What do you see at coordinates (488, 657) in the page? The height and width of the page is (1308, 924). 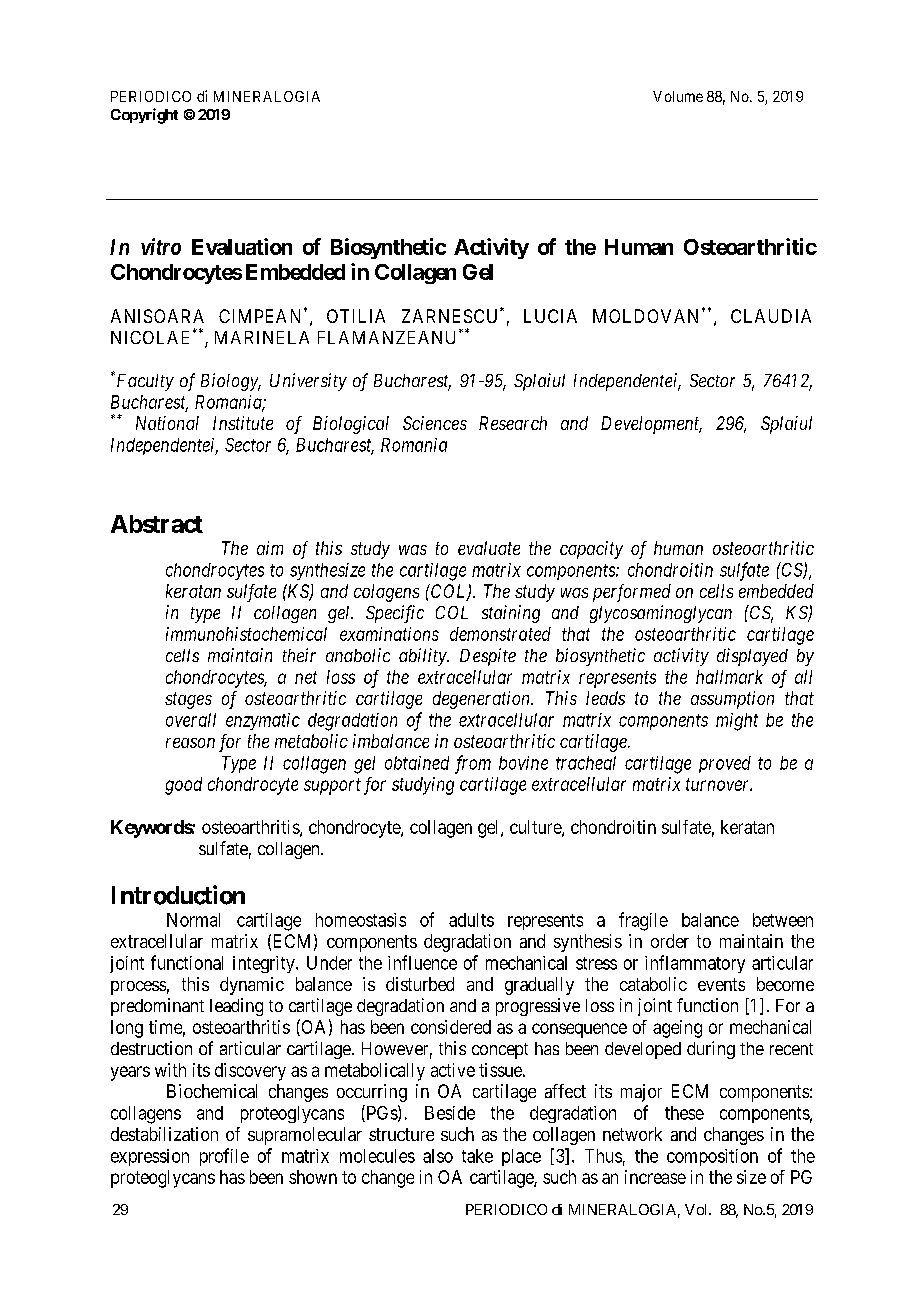 I see `Despite` at bounding box center [488, 657].
